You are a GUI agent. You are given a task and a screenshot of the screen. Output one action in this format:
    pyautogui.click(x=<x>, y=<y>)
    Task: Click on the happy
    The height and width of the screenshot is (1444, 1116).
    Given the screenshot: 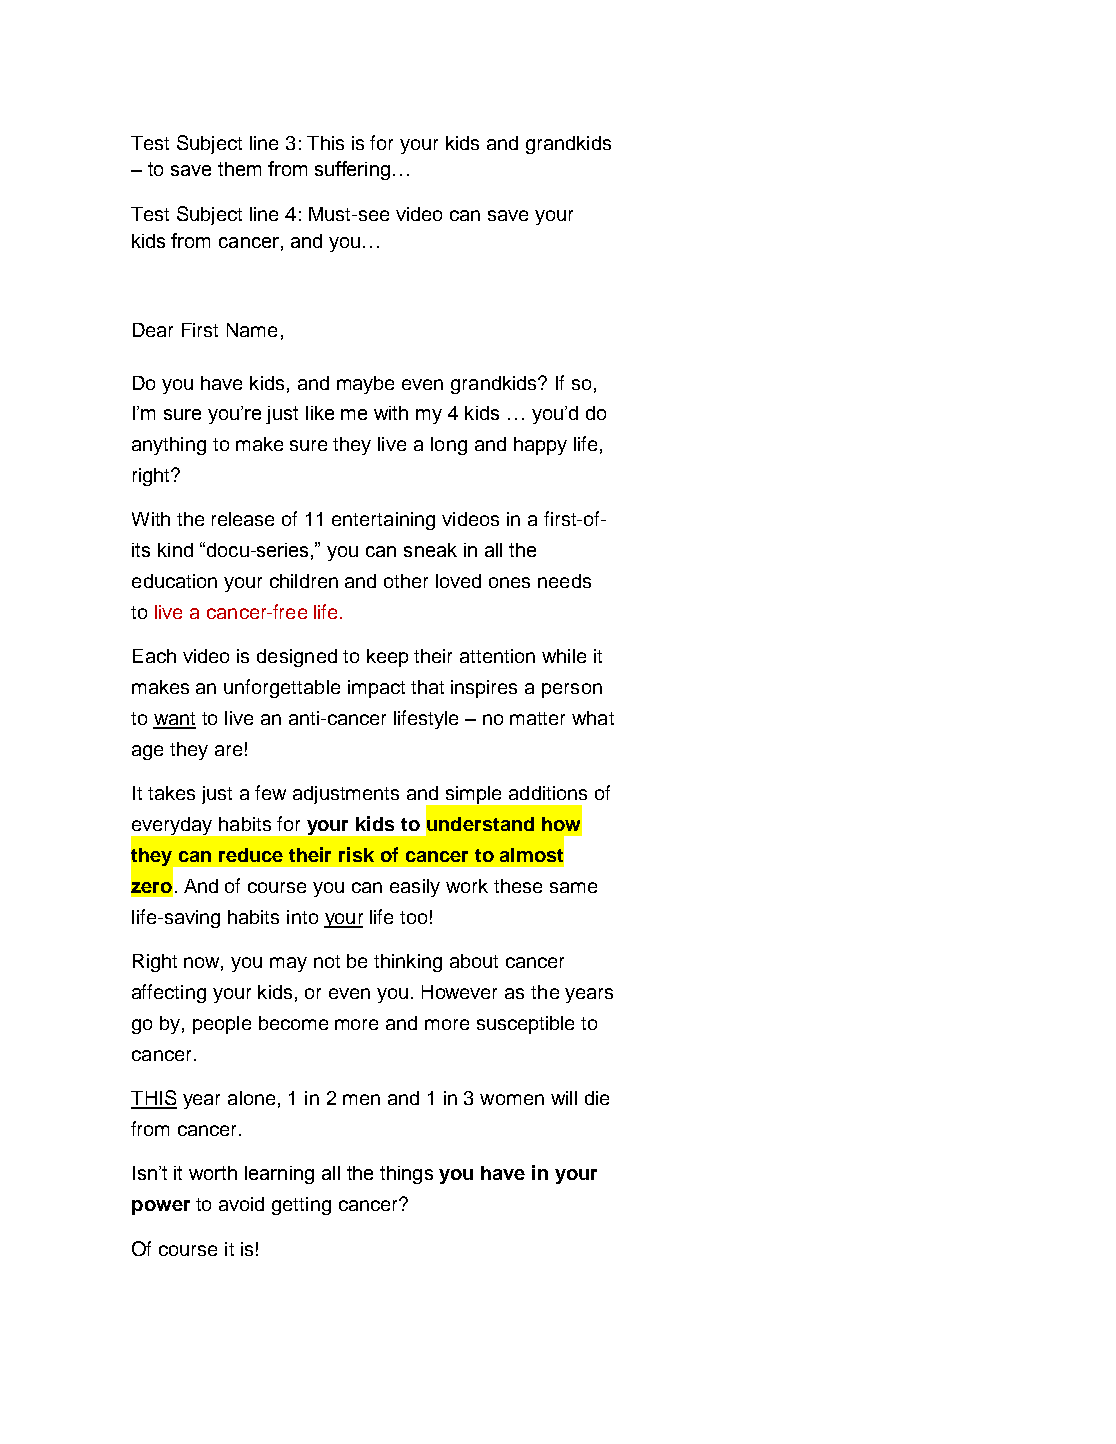 What is the action you would take?
    pyautogui.click(x=540, y=446)
